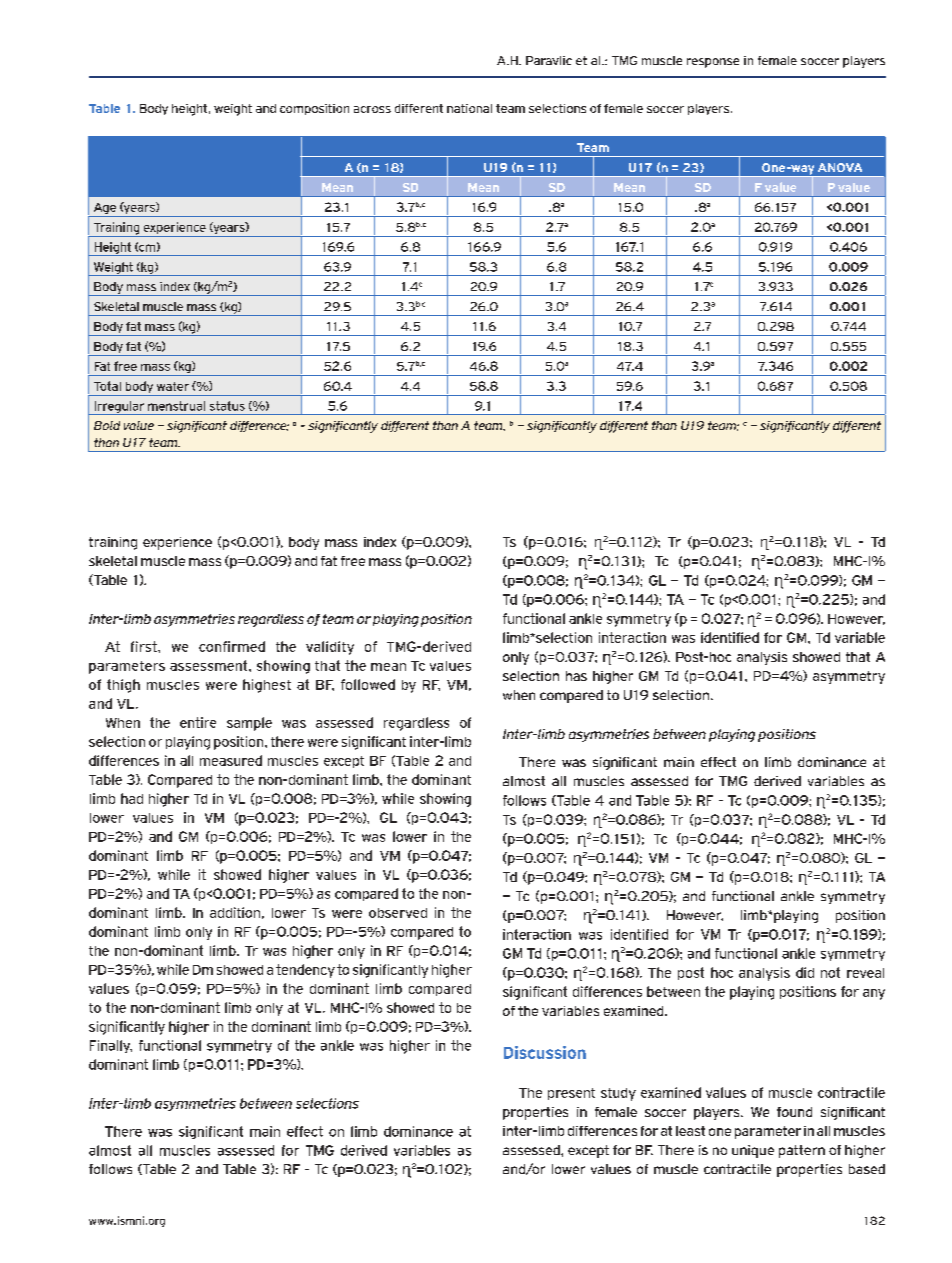 This screenshot has height=1263, width=952. What do you see at coordinates (111, 1046) in the screenshot?
I see `Finally` at bounding box center [111, 1046].
